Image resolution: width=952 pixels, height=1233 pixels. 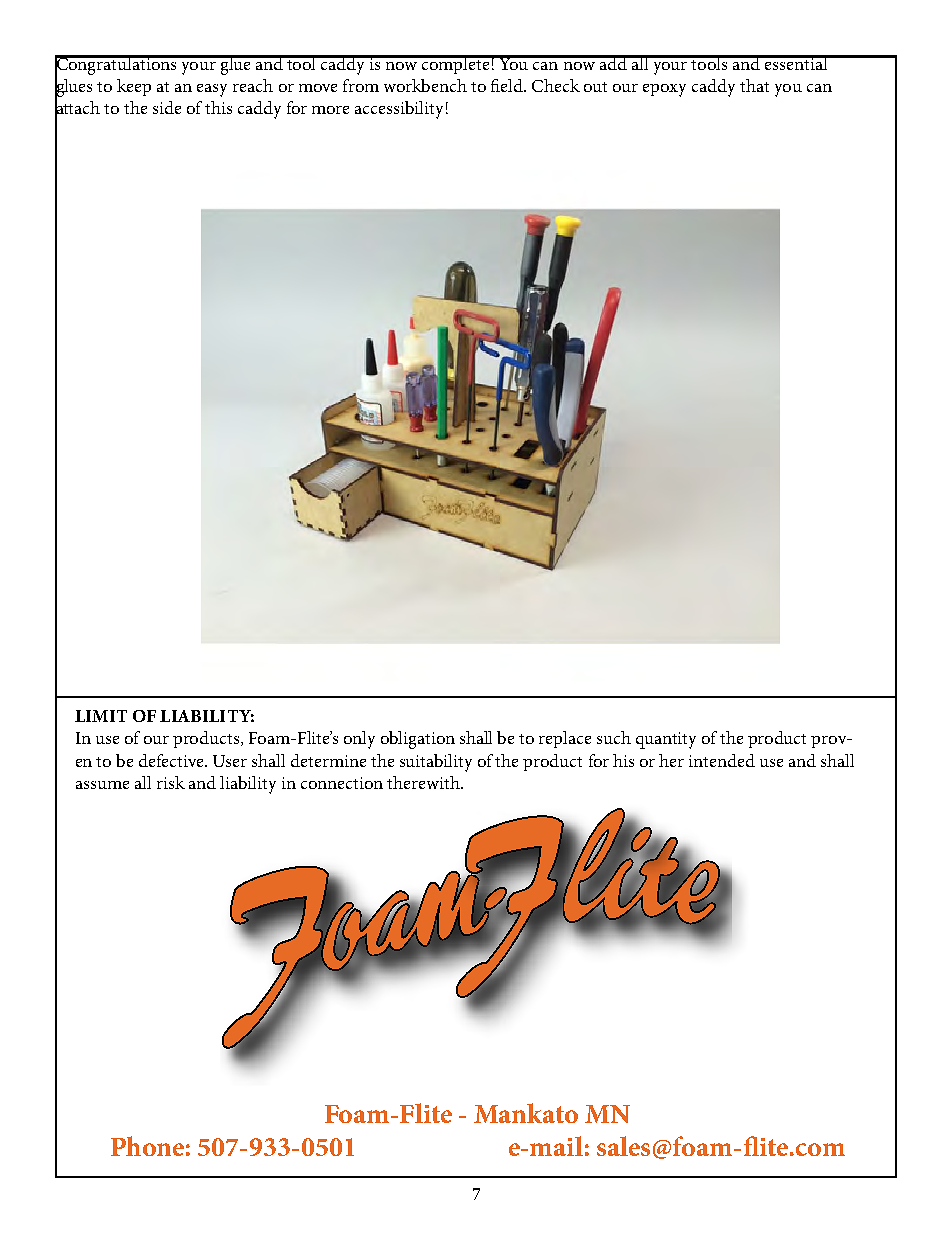 I want to click on LIMIT, so click(x=101, y=716).
